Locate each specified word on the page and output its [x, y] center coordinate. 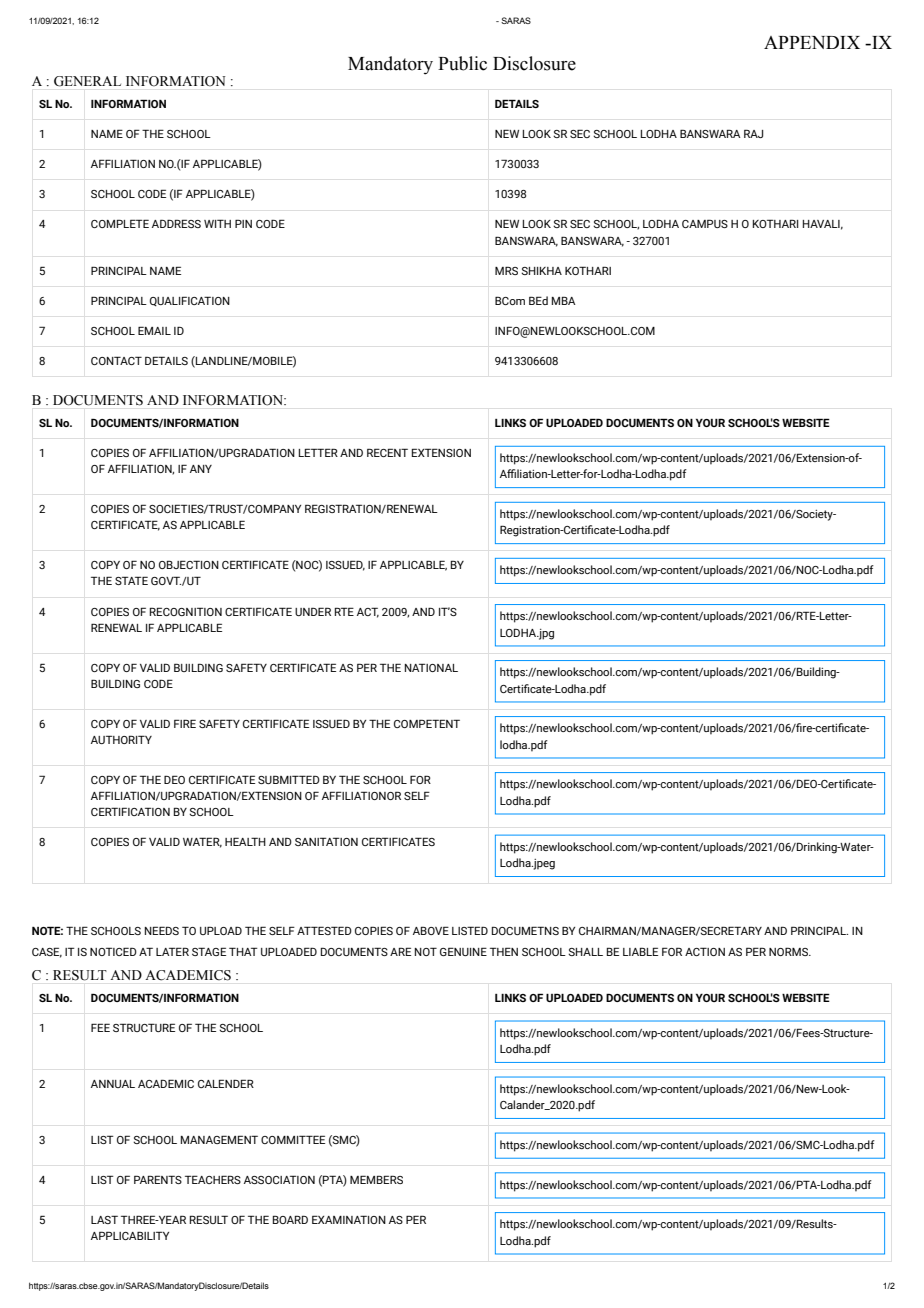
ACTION [705, 951]
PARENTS [158, 1179]
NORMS [789, 951]
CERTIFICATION [130, 811]
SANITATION [326, 841]
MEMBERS [376, 1179]
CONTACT [116, 360]
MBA [564, 300]
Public [462, 63]
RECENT [387, 452]
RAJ [753, 133]
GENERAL [87, 81]
